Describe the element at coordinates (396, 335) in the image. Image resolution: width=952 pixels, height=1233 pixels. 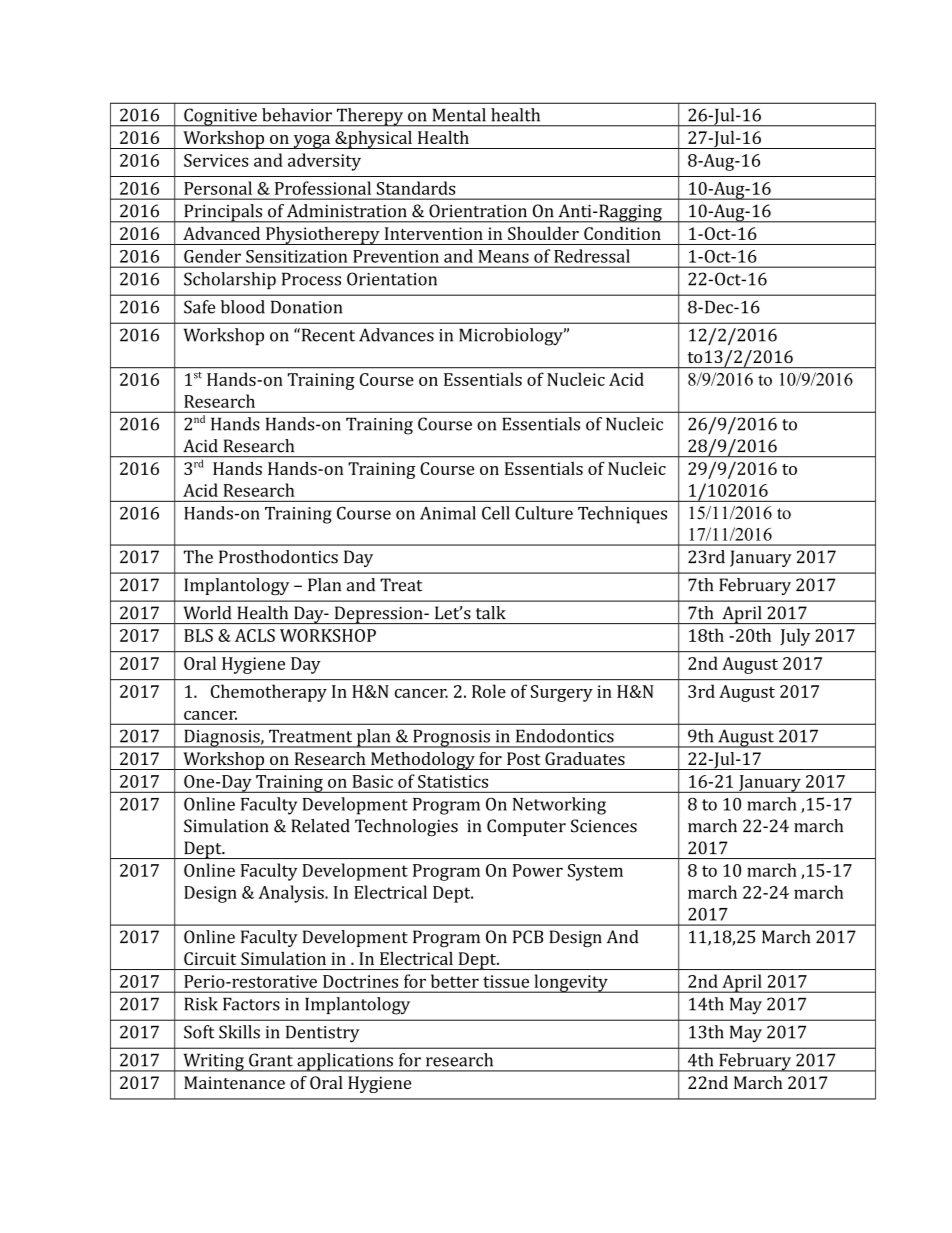
I see `Advances` at that location.
